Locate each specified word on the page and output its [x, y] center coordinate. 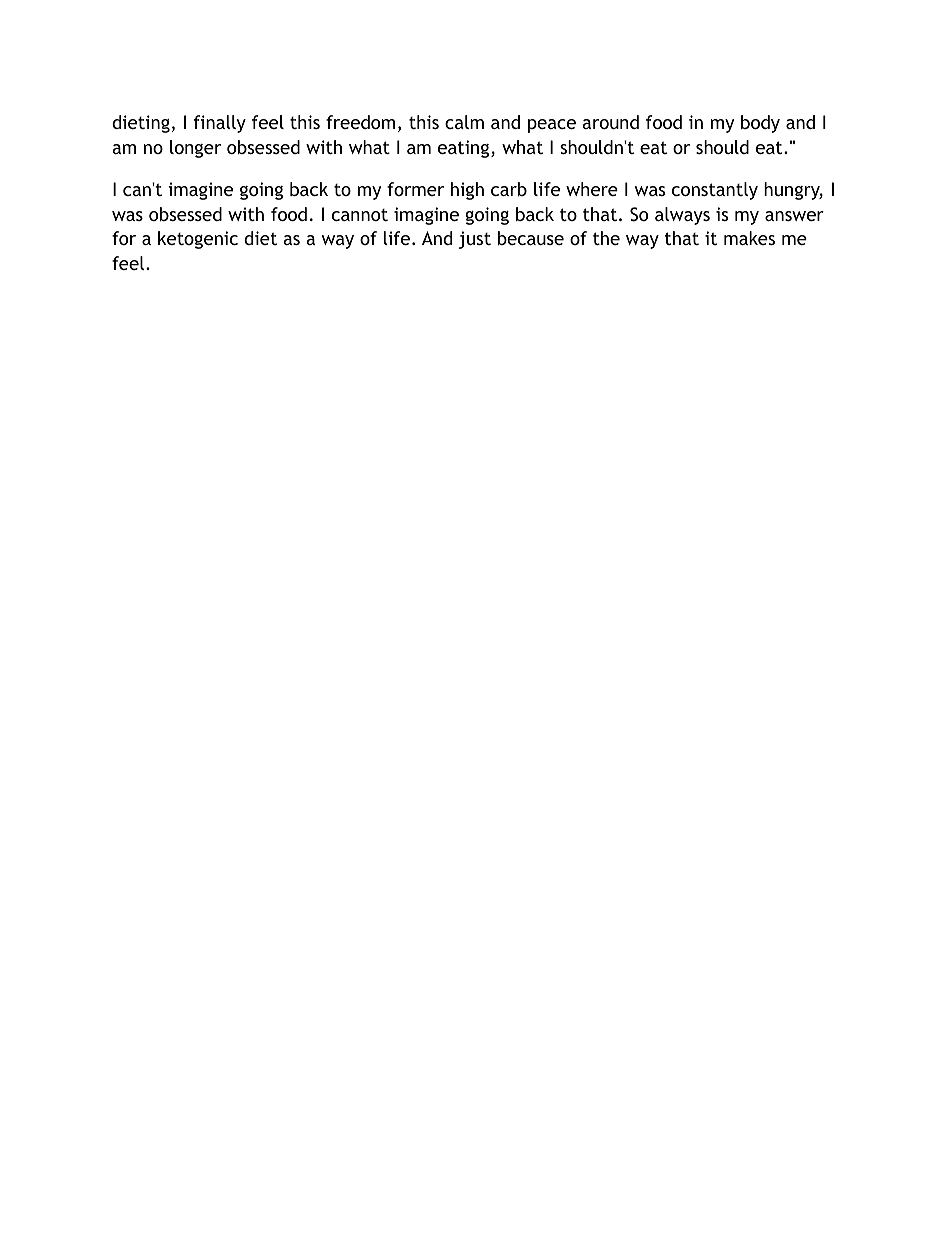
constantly [715, 191]
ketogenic [198, 240]
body [760, 124]
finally [220, 124]
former [415, 189]
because [531, 238]
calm [464, 122]
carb [509, 189]
